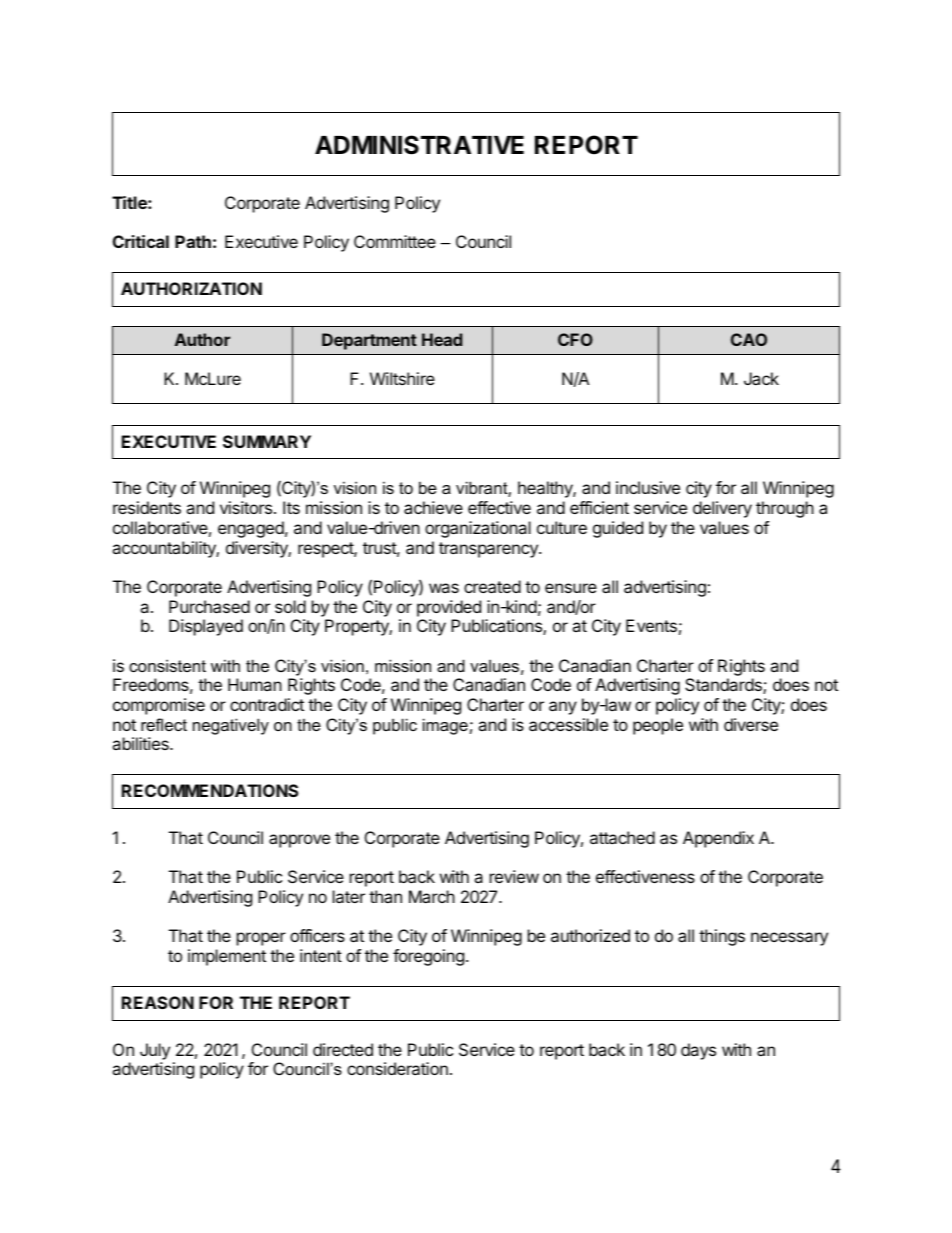  Describe the element at coordinates (193, 241) in the document. I see `Path` at that location.
